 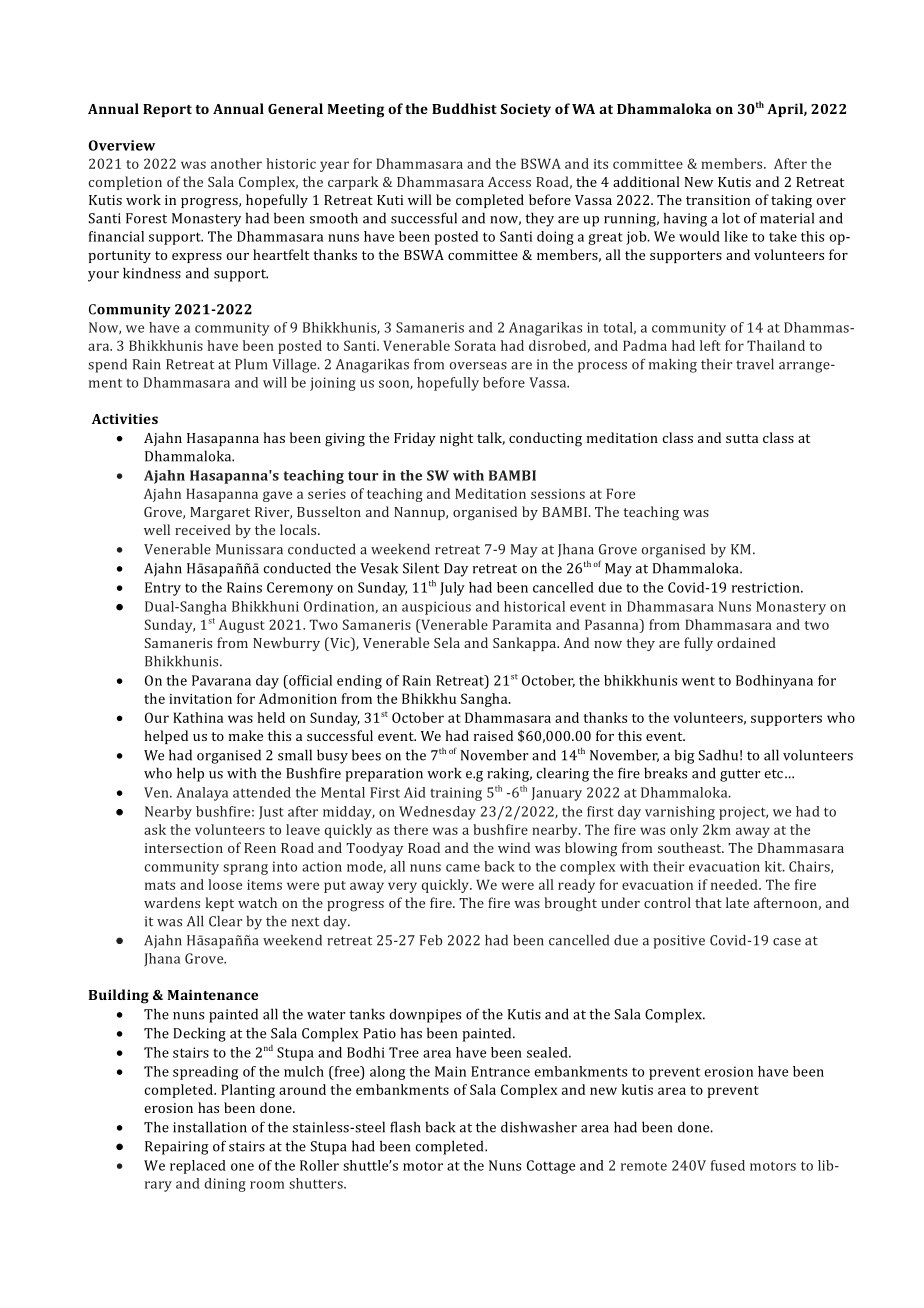 What do you see at coordinates (746, 642) in the page?
I see `ordained` at bounding box center [746, 642].
